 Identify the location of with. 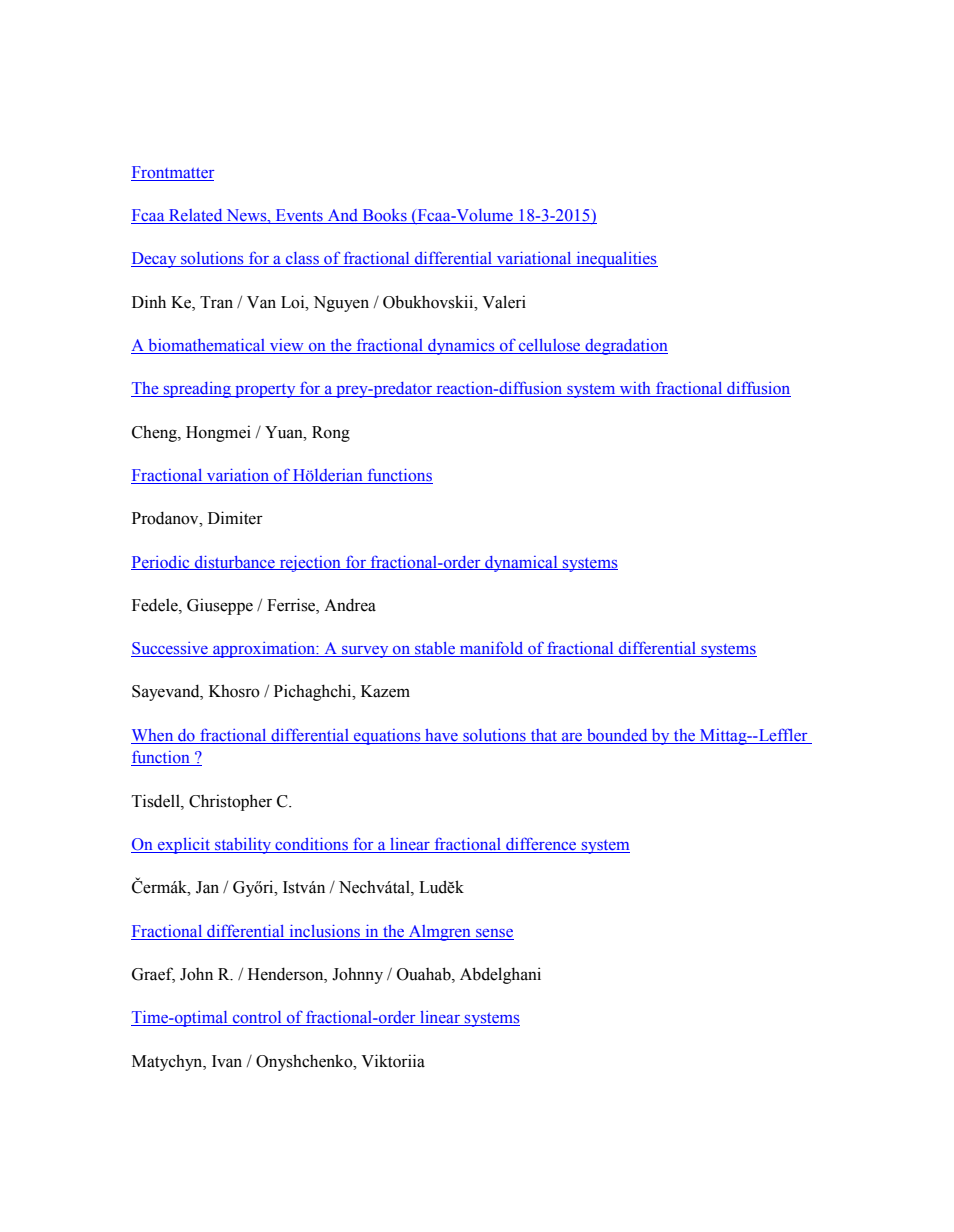
(635, 389).
